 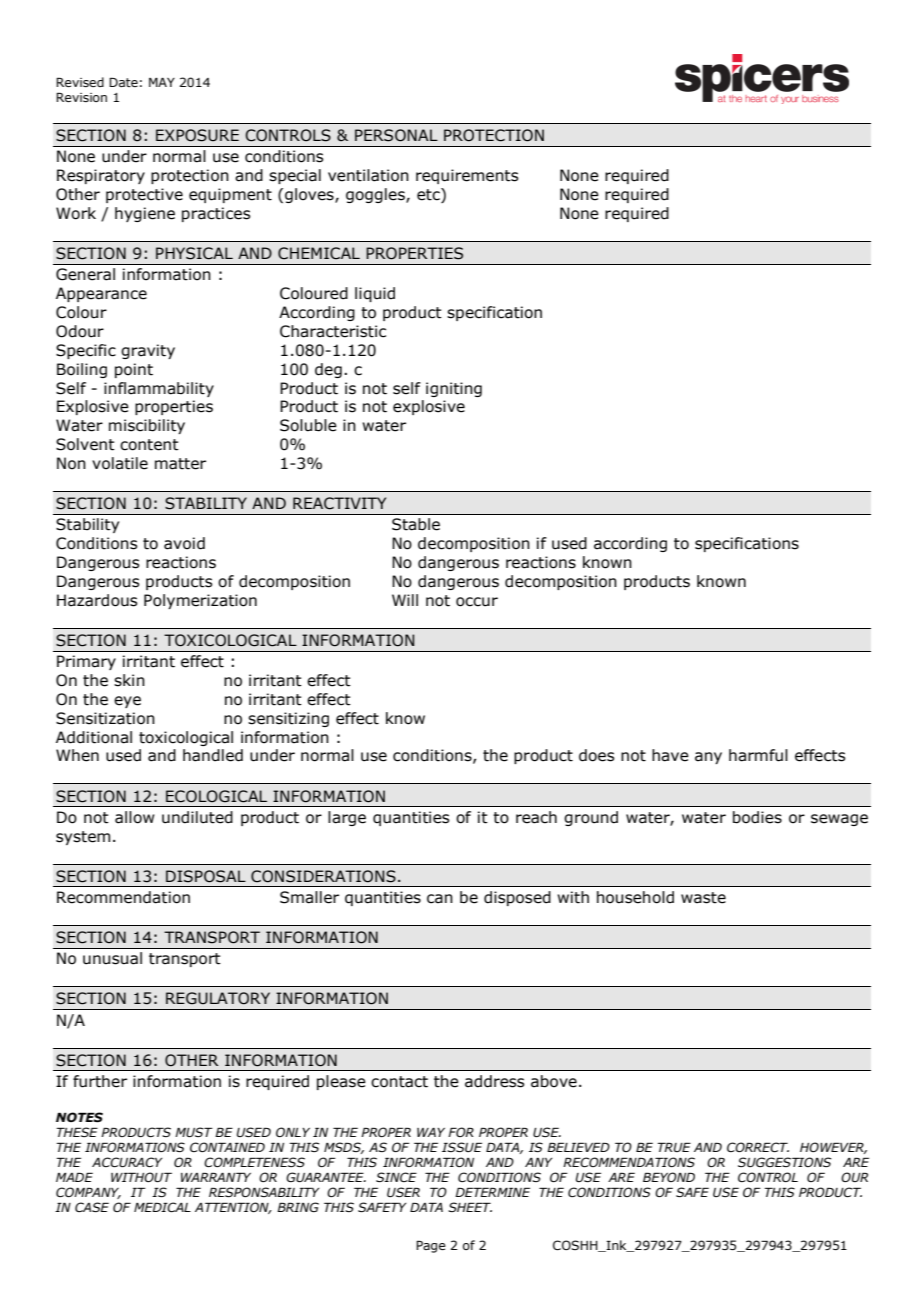 I want to click on MEDICAL, so click(x=162, y=1207).
